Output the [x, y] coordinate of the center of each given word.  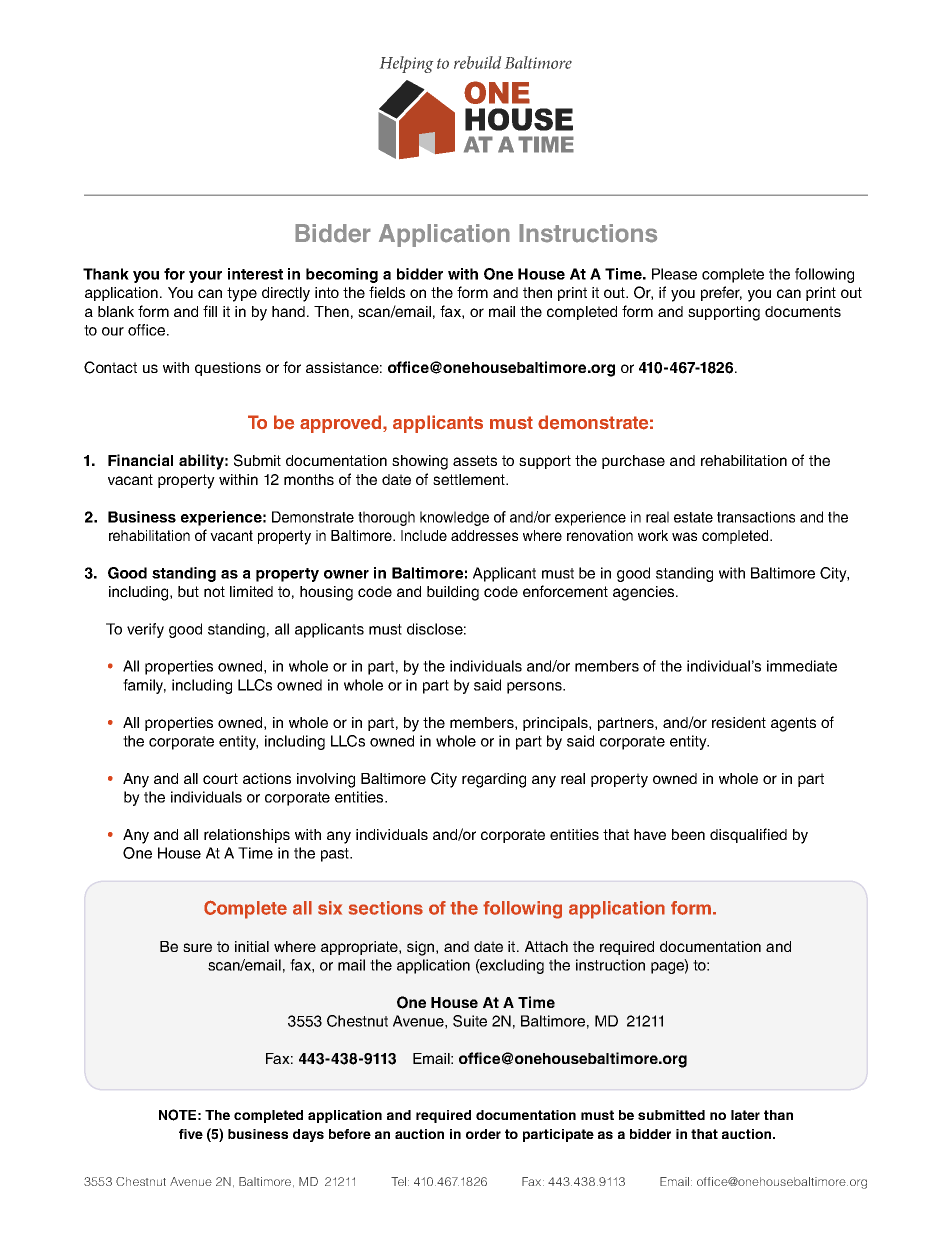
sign [422, 948]
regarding [494, 780]
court [220, 778]
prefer [721, 293]
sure [197, 947]
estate [693, 517]
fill [210, 311]
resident [739, 722]
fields [387, 292]
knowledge [454, 518]
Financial [140, 460]
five [191, 1134]
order [483, 1134]
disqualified [748, 835]
